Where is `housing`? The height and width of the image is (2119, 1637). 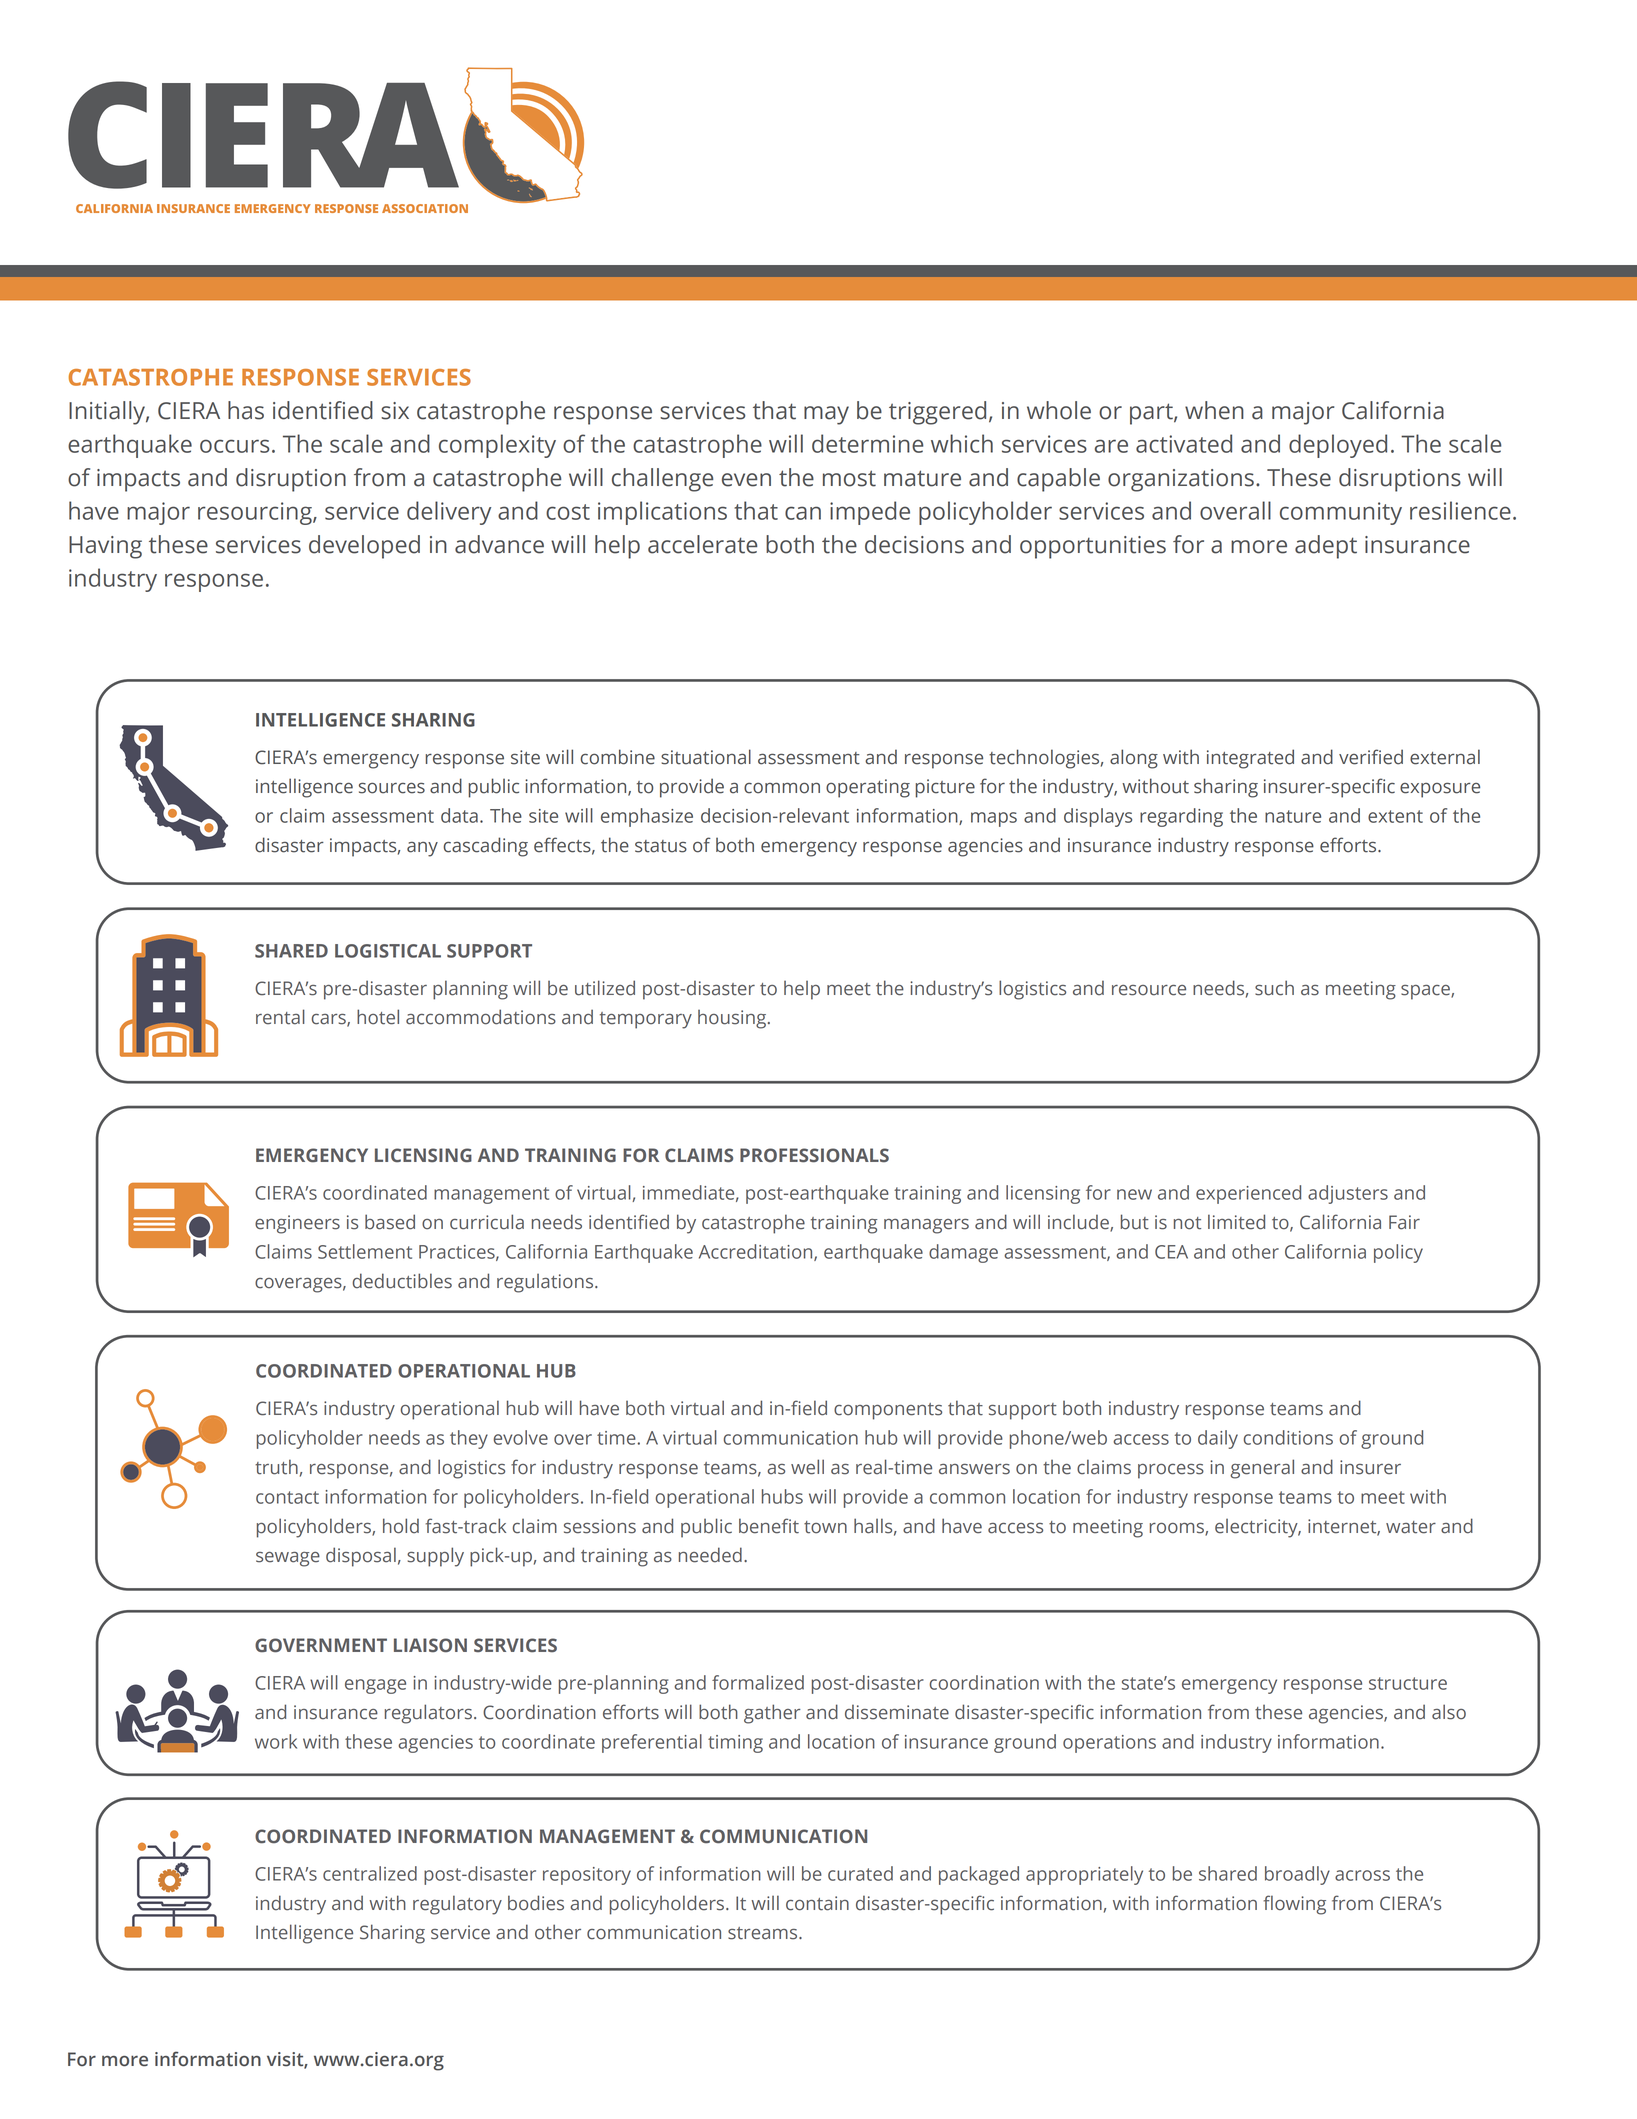
housing is located at coordinates (732, 1019).
